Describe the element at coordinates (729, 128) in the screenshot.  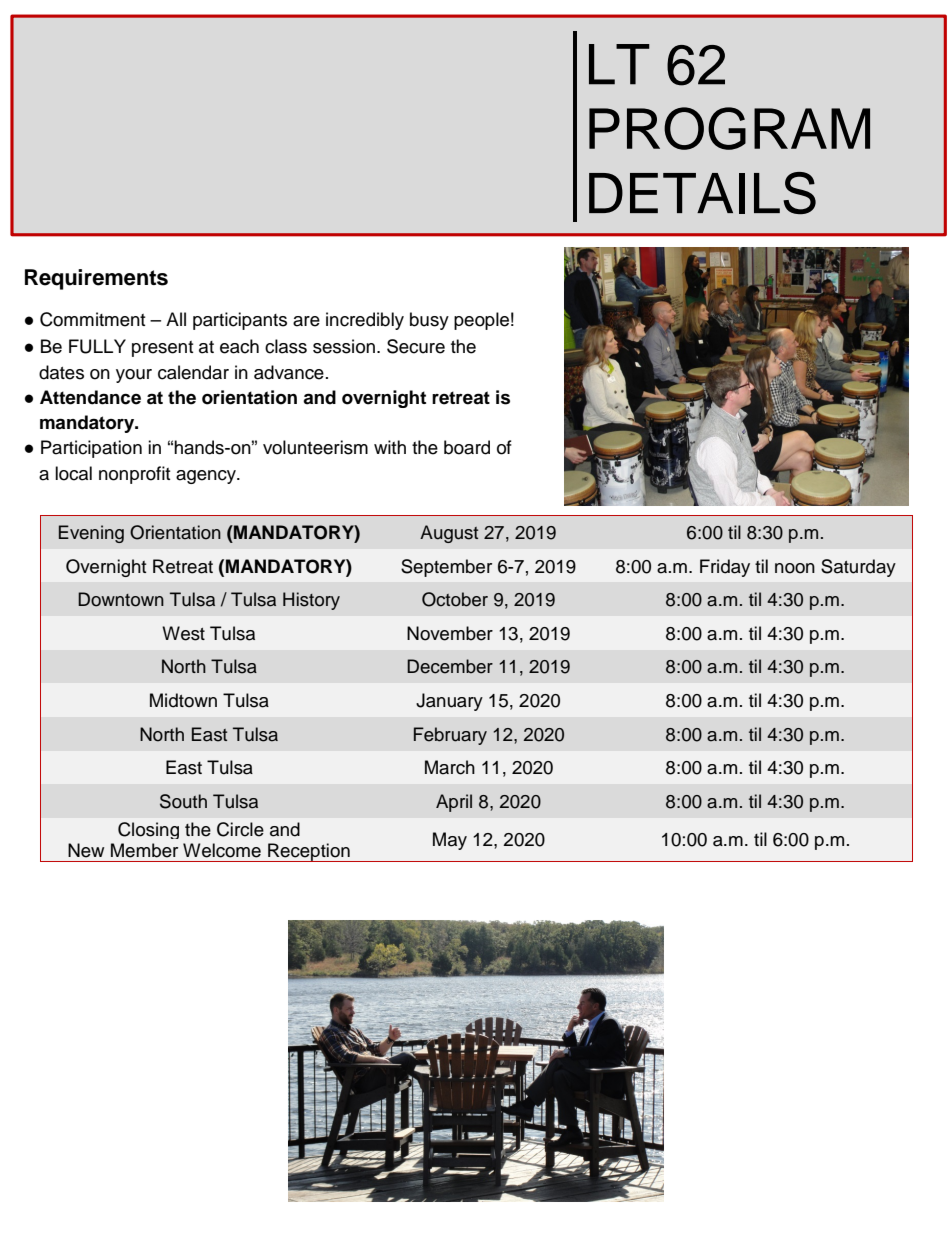
I see `PROGRAM` at that location.
